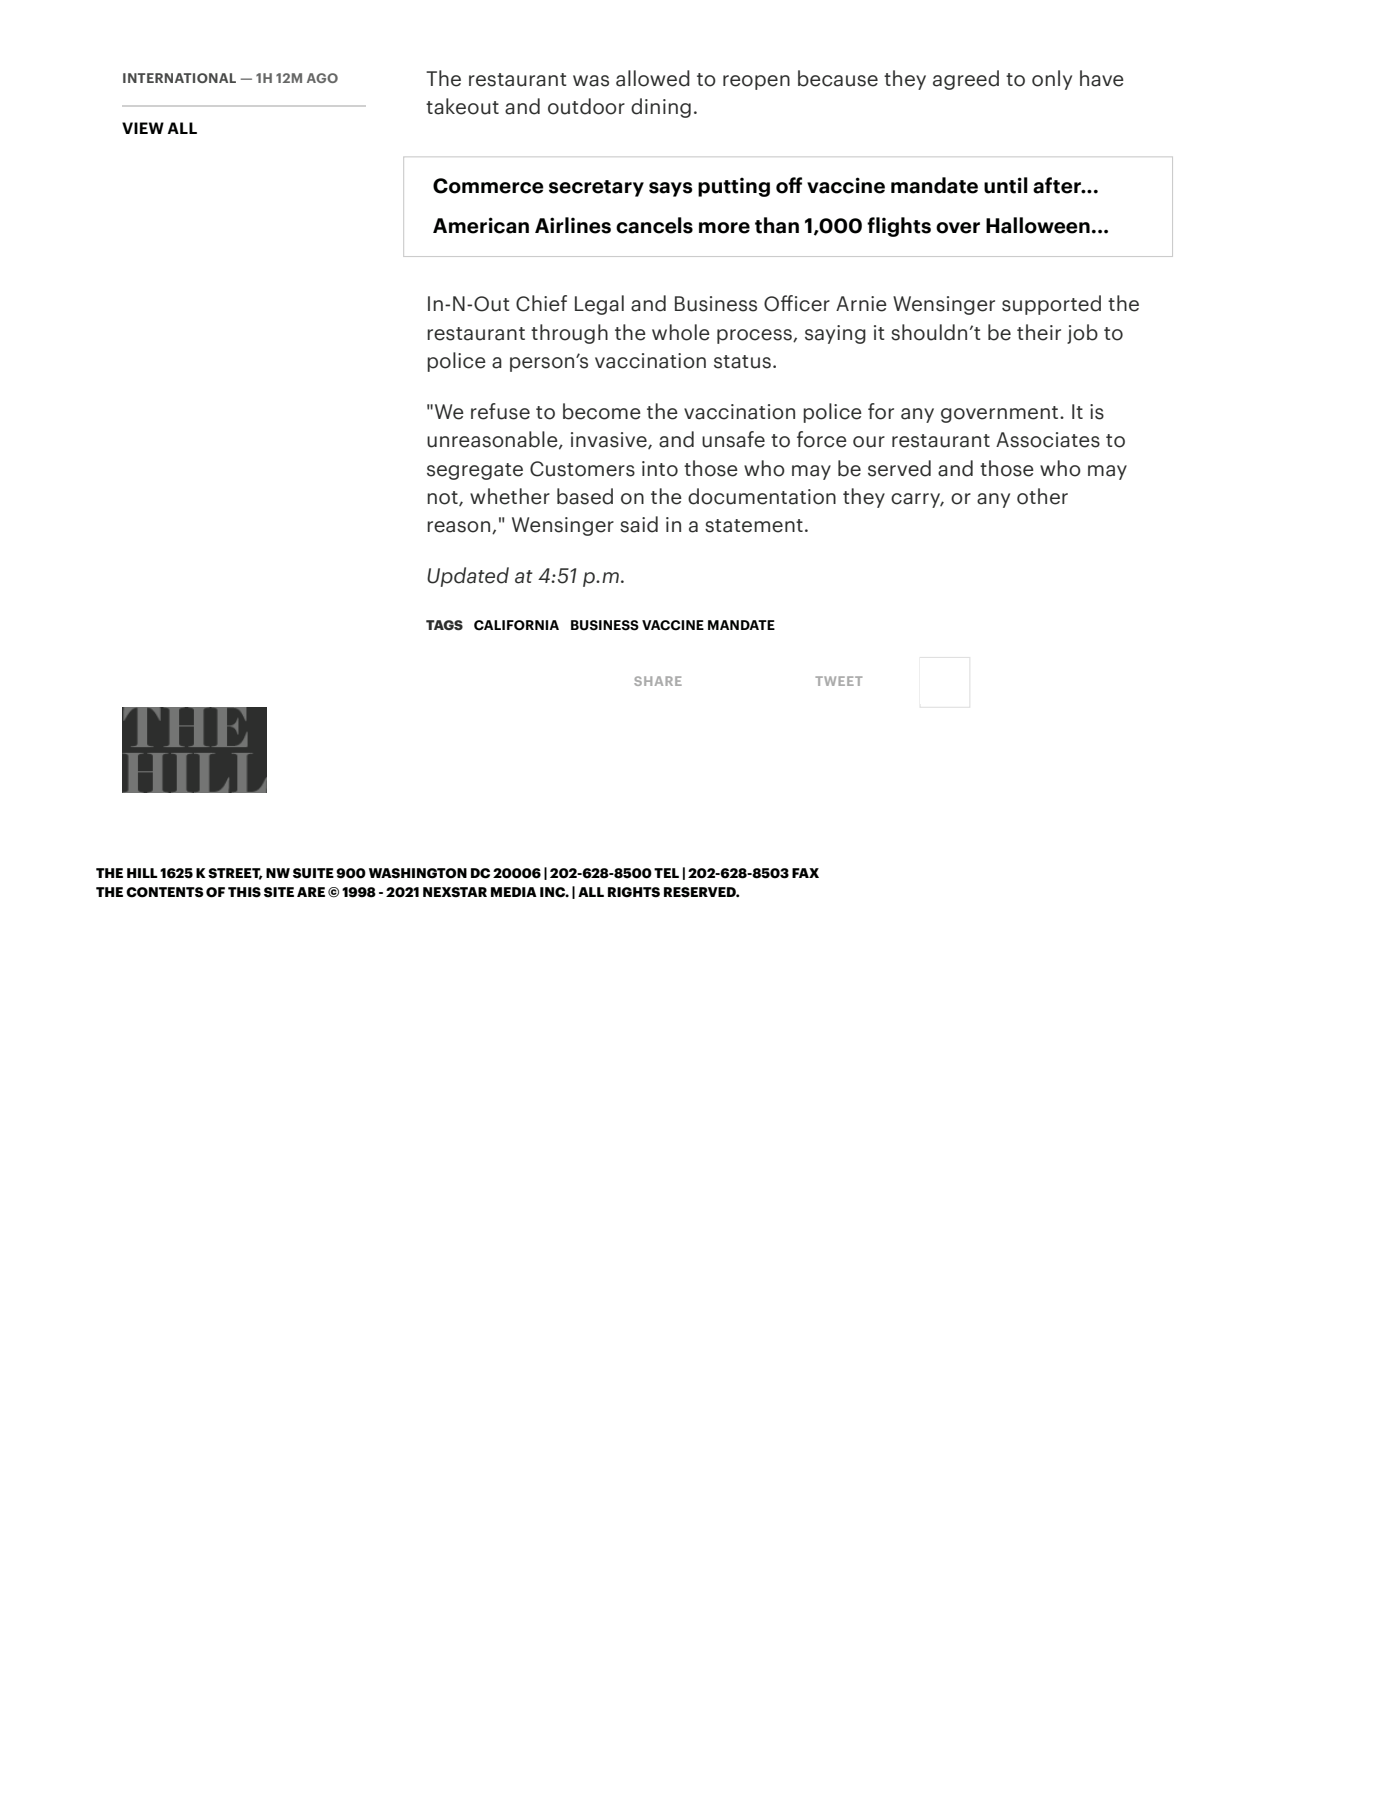 The image size is (1386, 1794). I want to click on not, so click(443, 498).
